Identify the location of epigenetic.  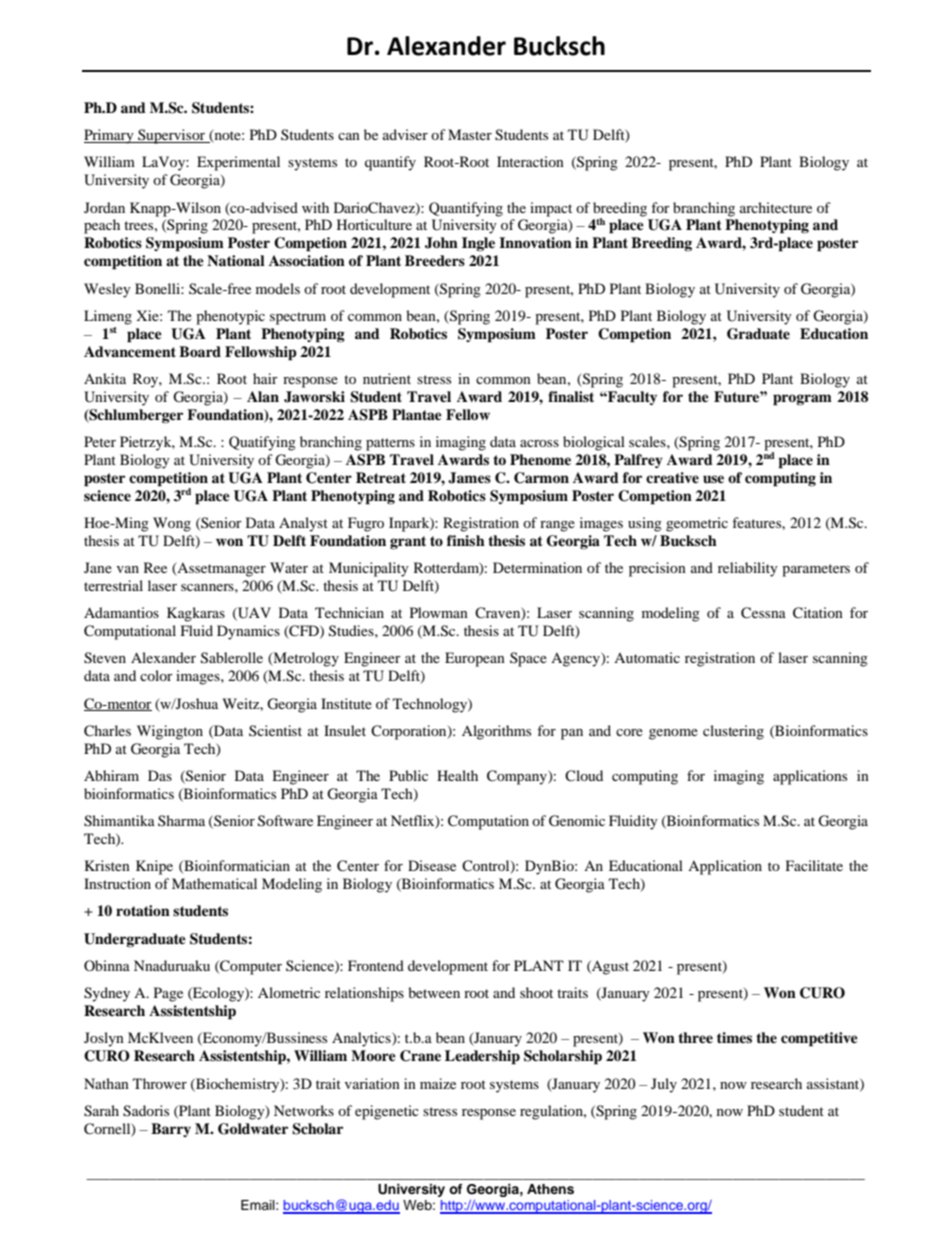
(387, 1112).
